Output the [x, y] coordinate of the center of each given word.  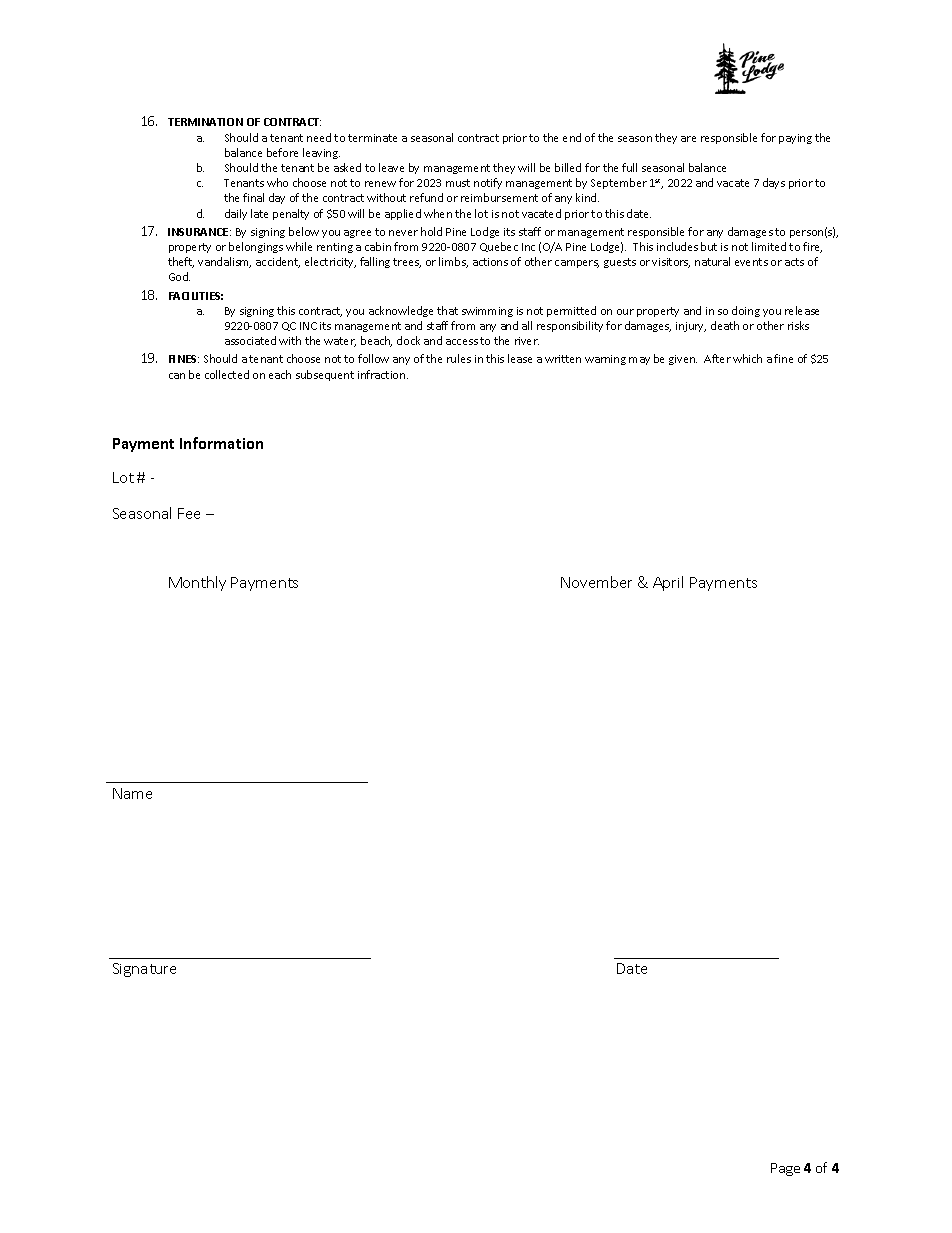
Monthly [197, 583]
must [458, 183]
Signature [144, 970]
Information [221, 443]
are [688, 139]
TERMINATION [205, 122]
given [683, 360]
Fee [189, 513]
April [668, 583]
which [747, 358]
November [596, 582]
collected [227, 374]
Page [785, 1169]
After [717, 358]
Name [132, 793]
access [462, 342]
